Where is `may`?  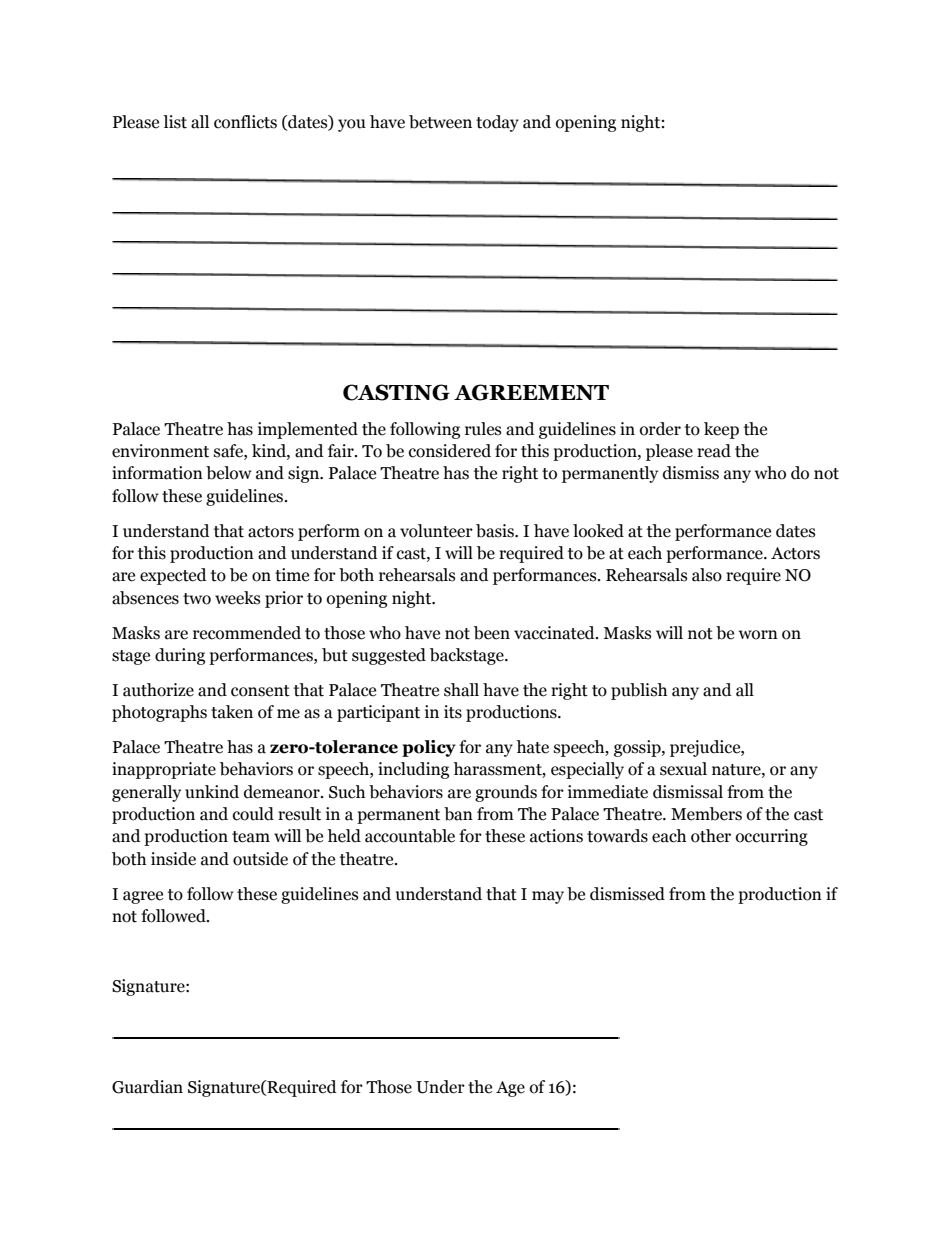 may is located at coordinates (548, 897).
